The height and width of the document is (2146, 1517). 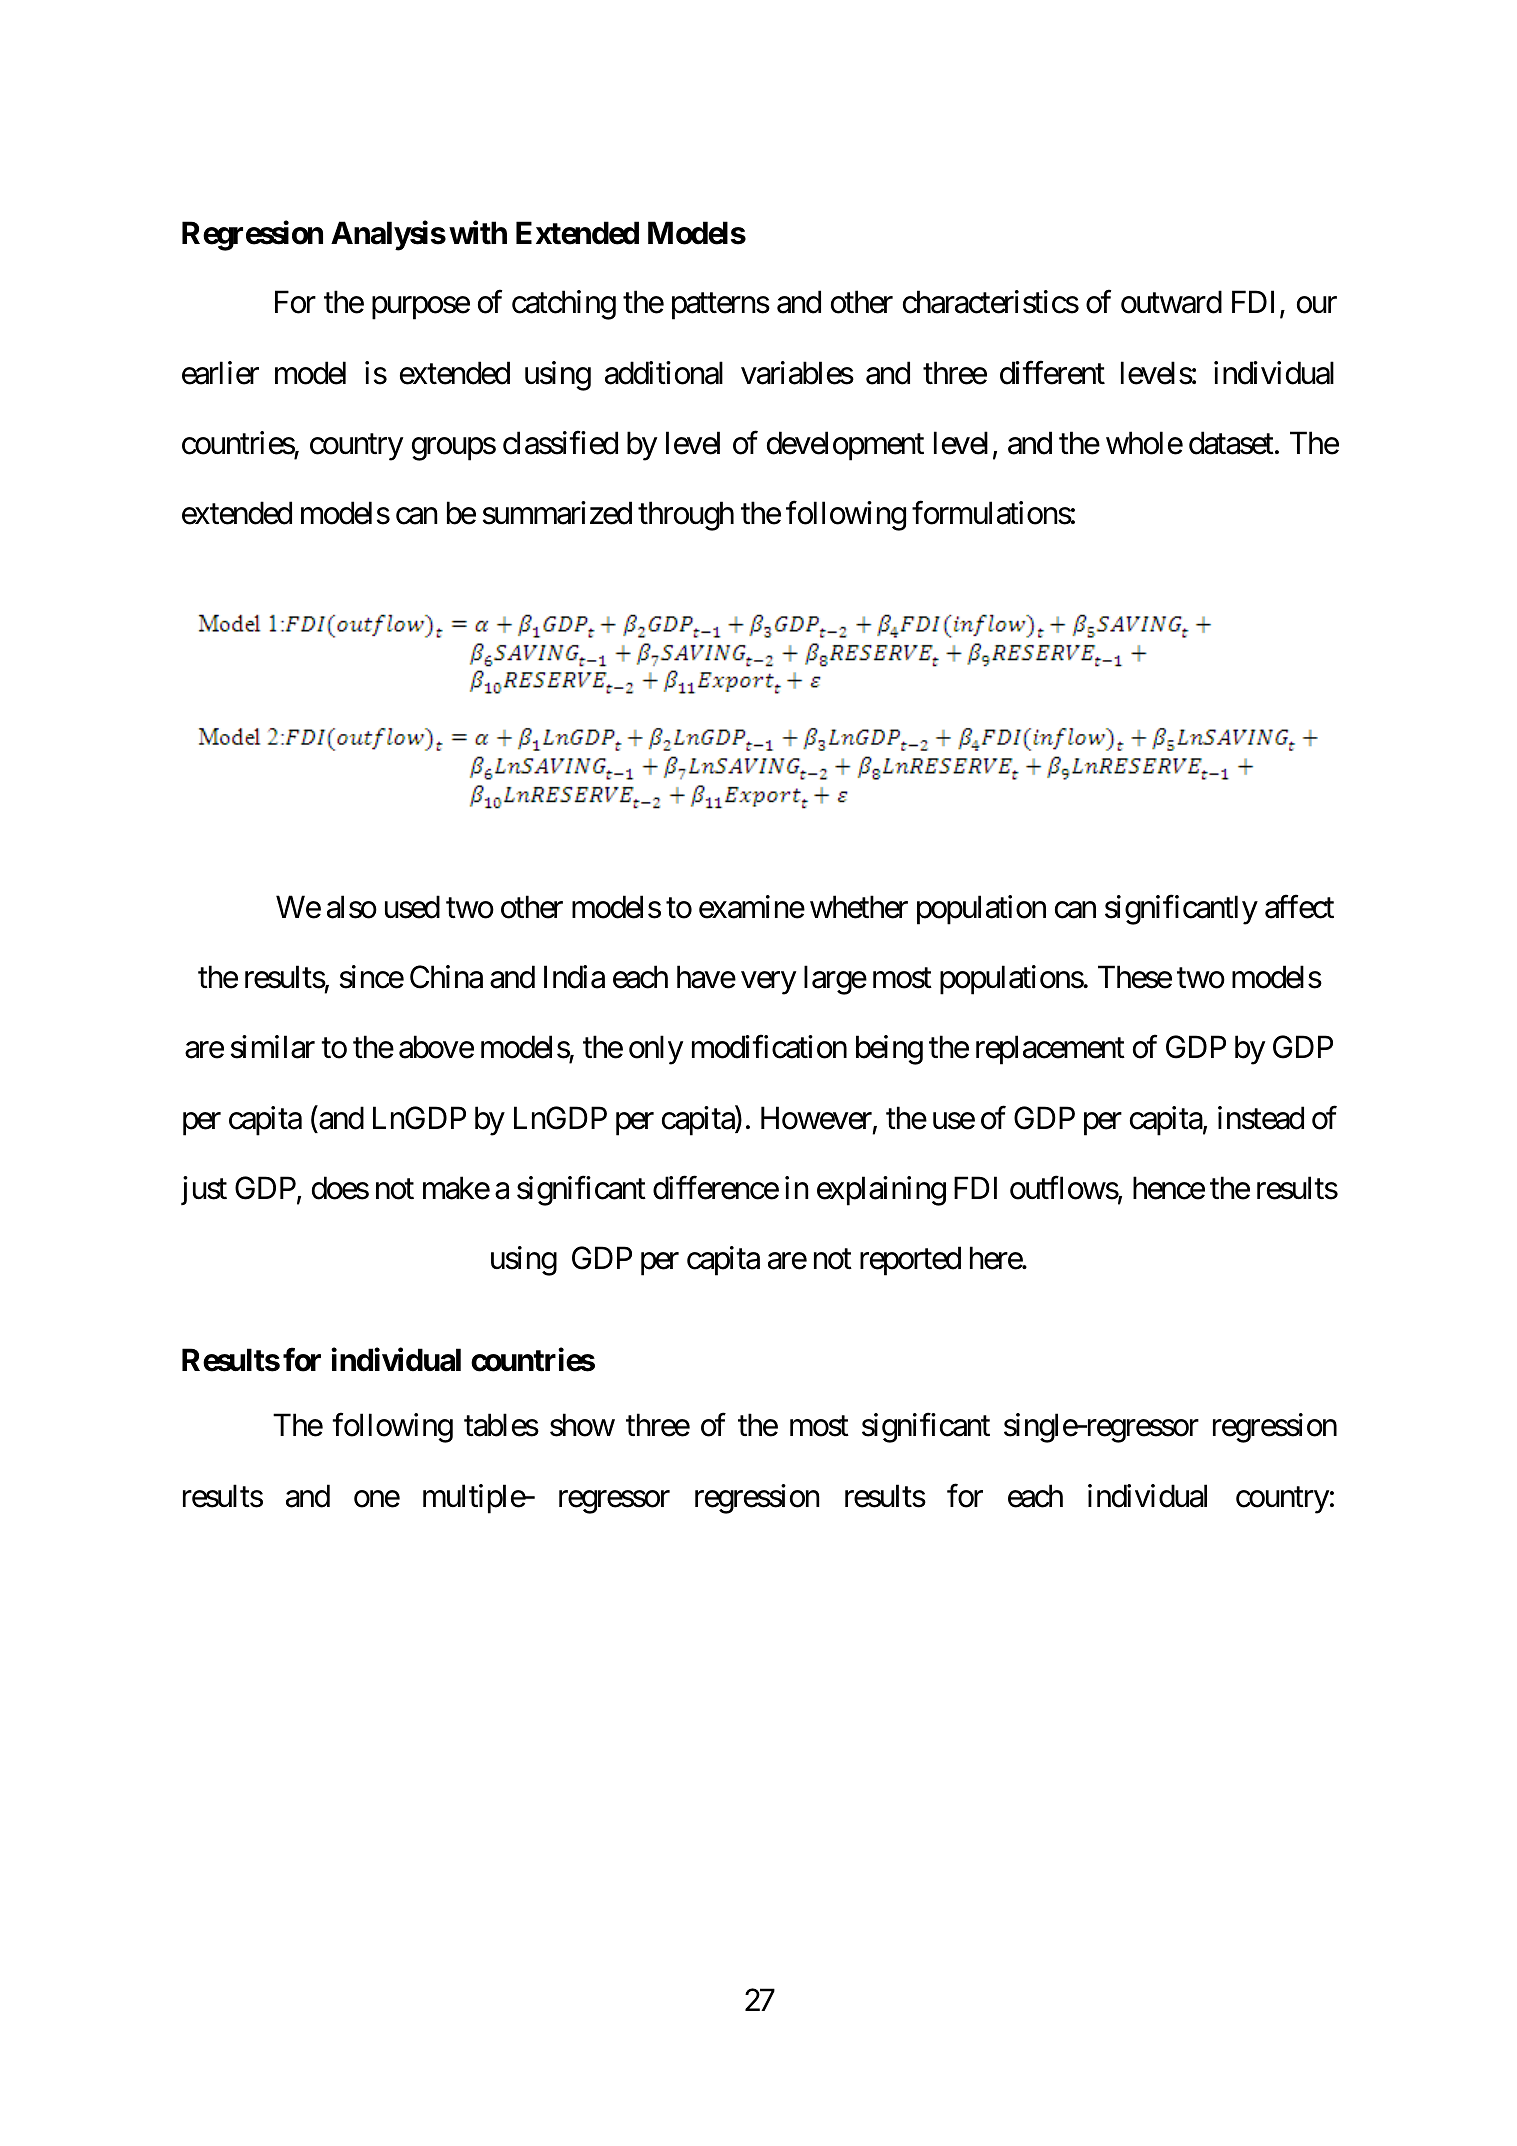 I want to click on dataset, so click(x=1231, y=443).
